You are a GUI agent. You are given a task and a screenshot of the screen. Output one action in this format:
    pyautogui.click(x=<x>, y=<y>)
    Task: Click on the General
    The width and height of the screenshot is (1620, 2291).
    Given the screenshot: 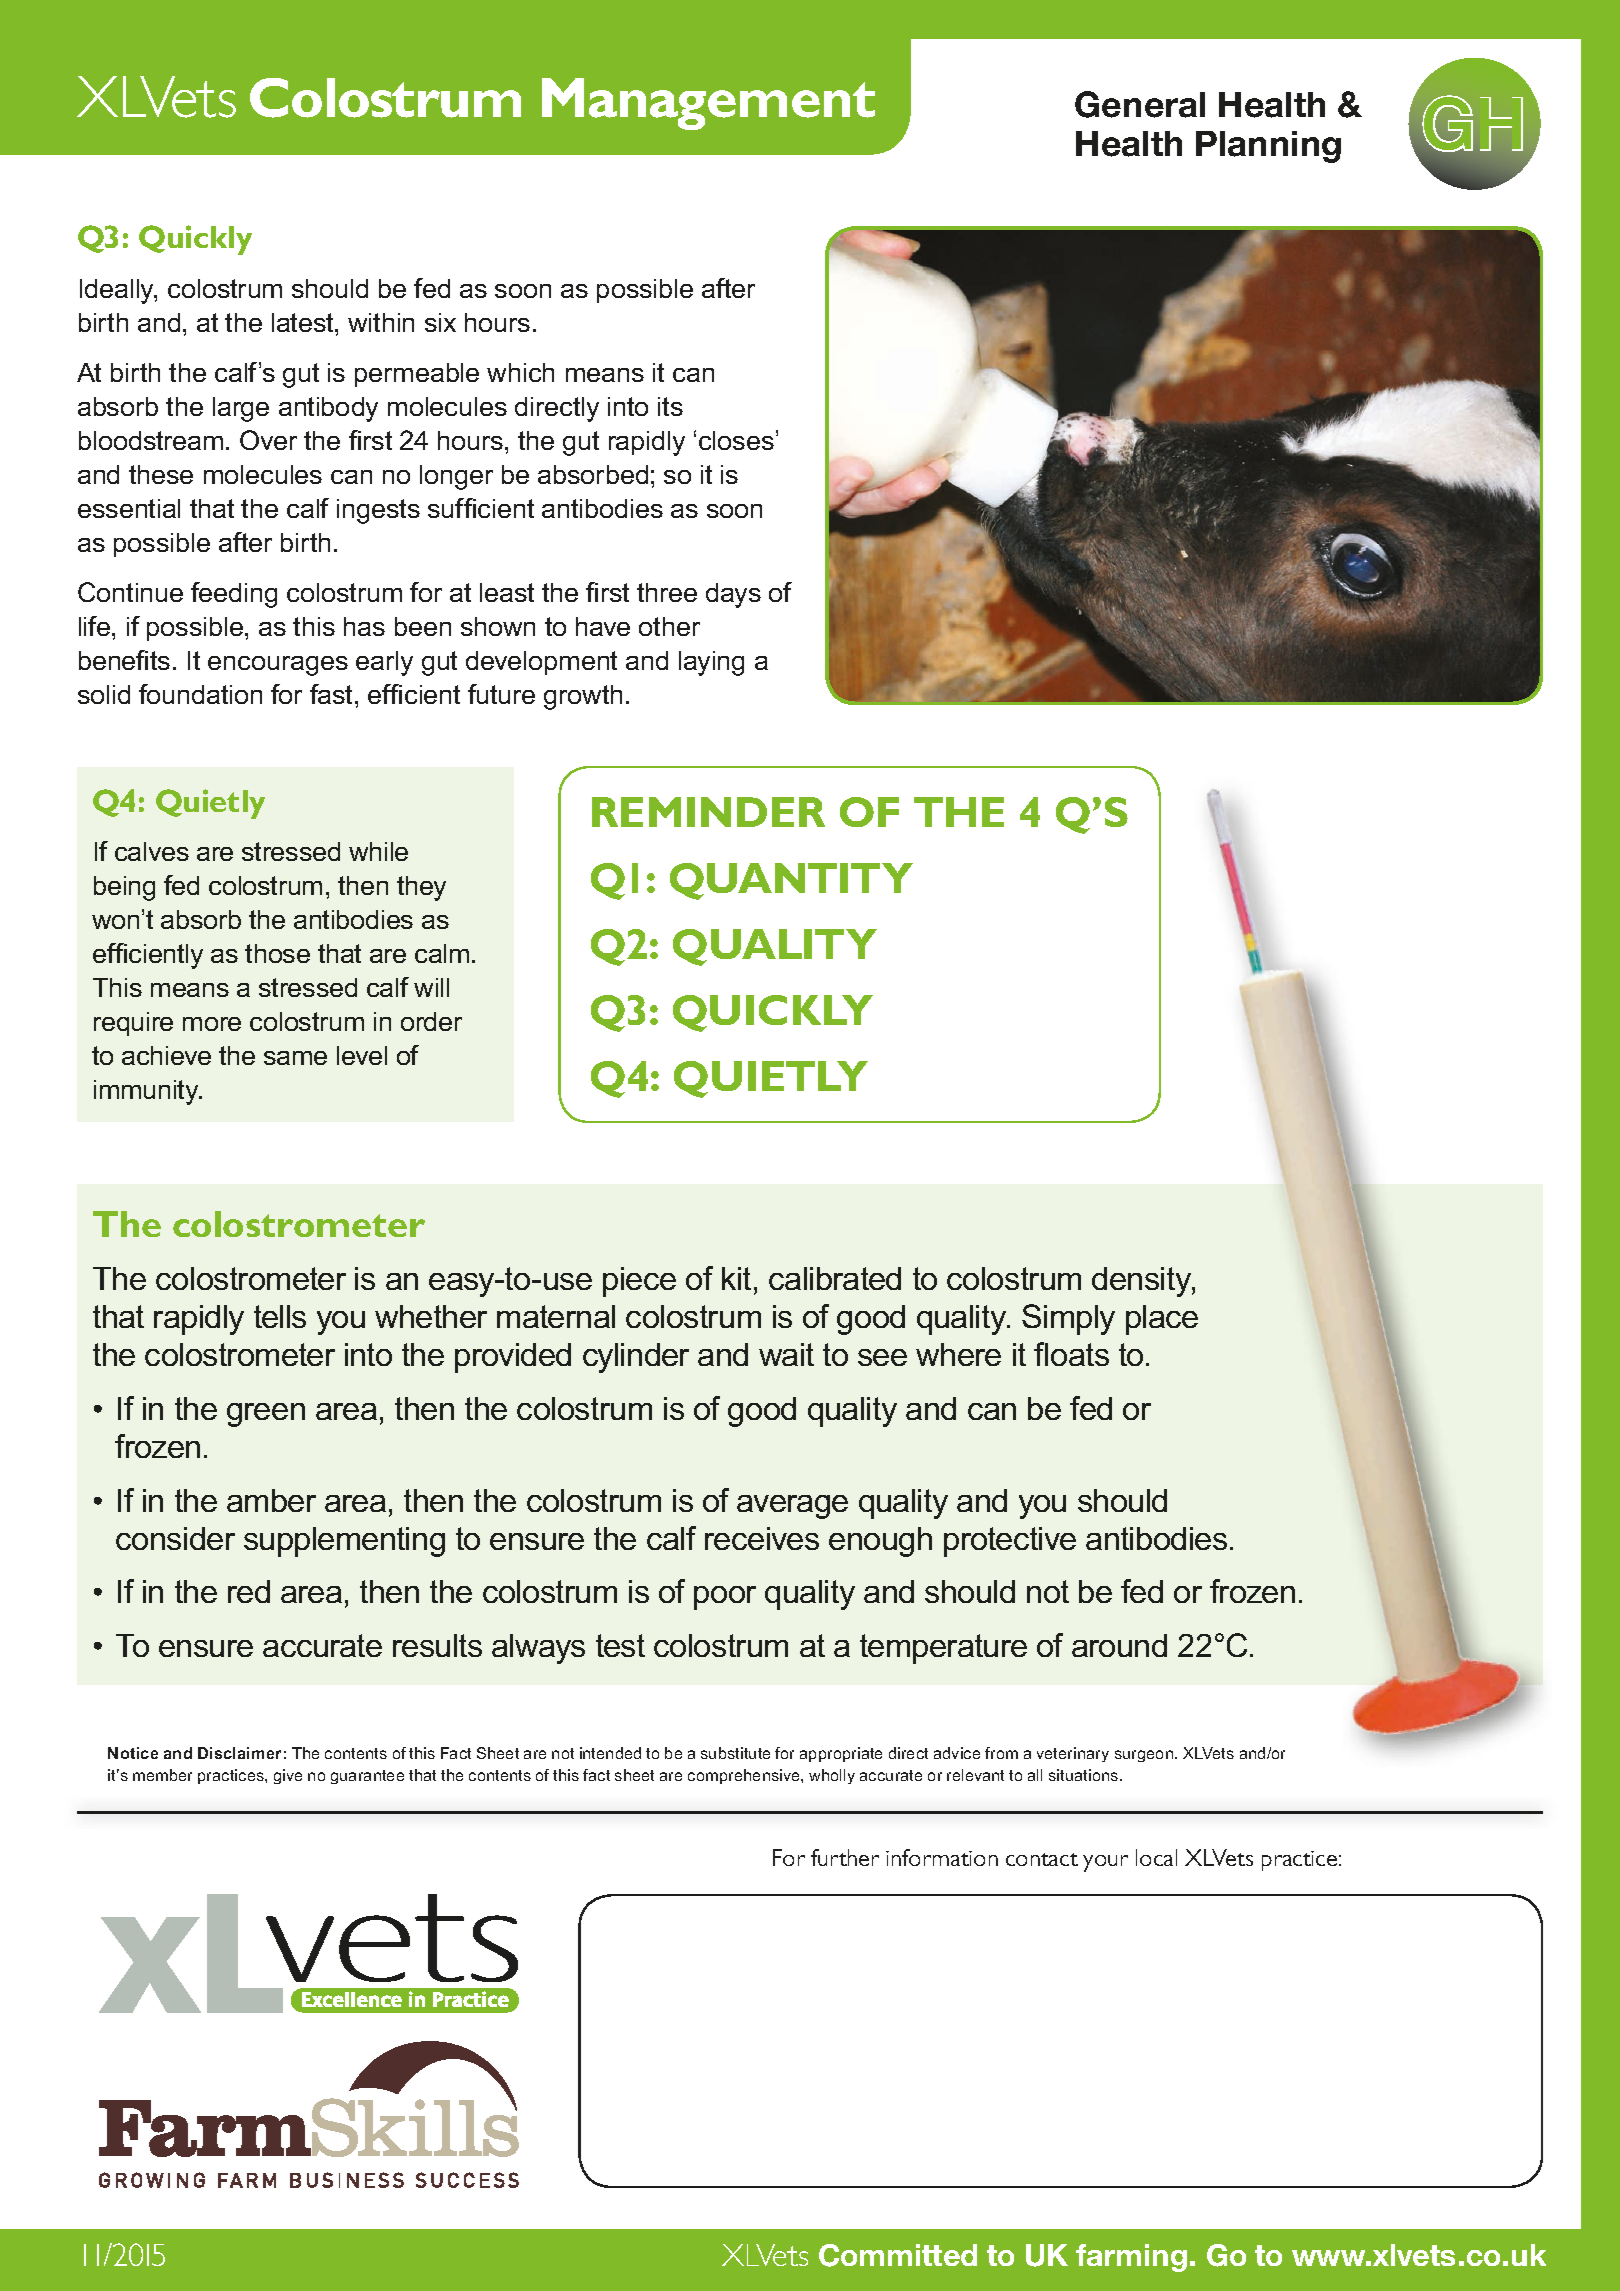 What is the action you would take?
    pyautogui.click(x=1140, y=104)
